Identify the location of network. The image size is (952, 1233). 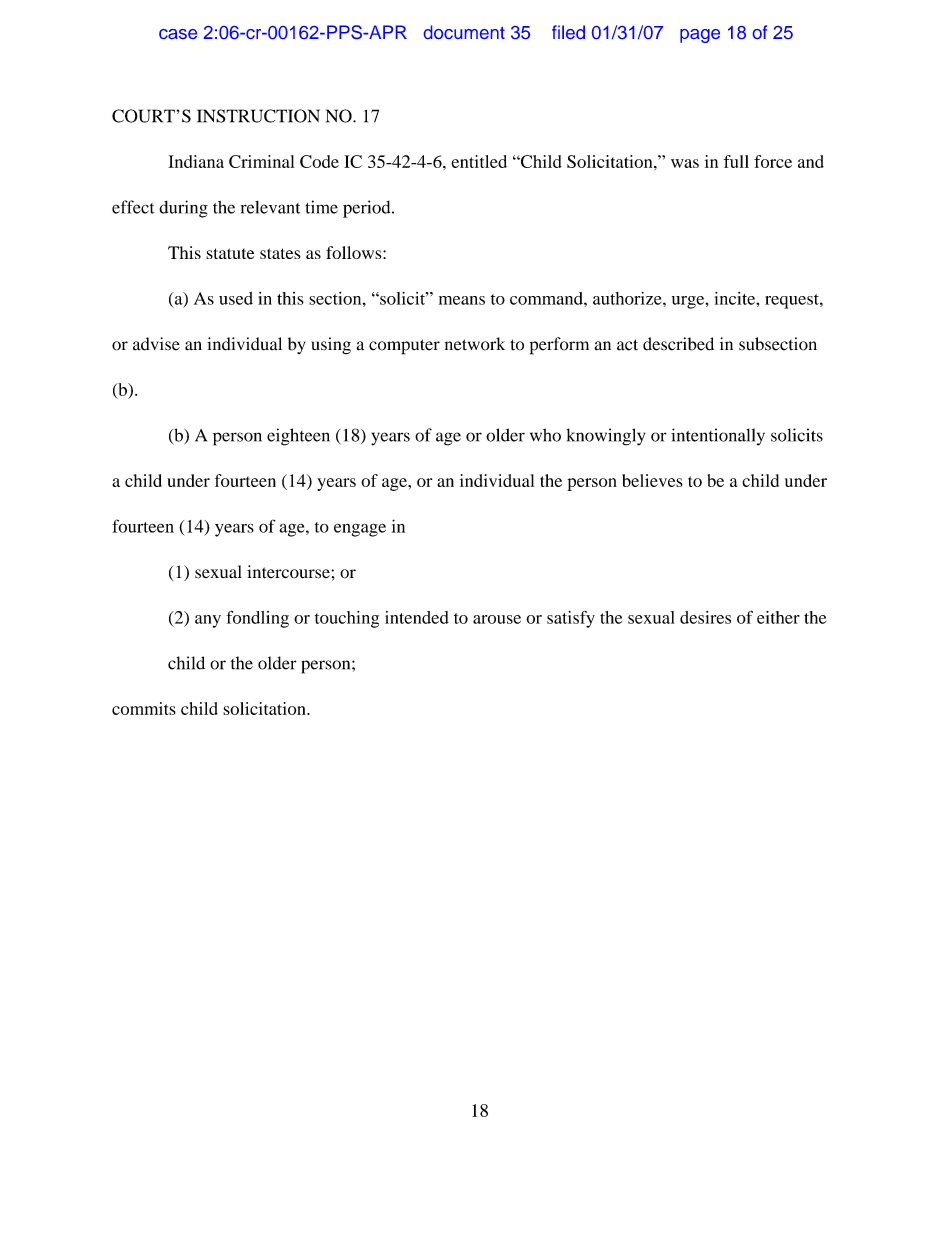
(475, 344).
